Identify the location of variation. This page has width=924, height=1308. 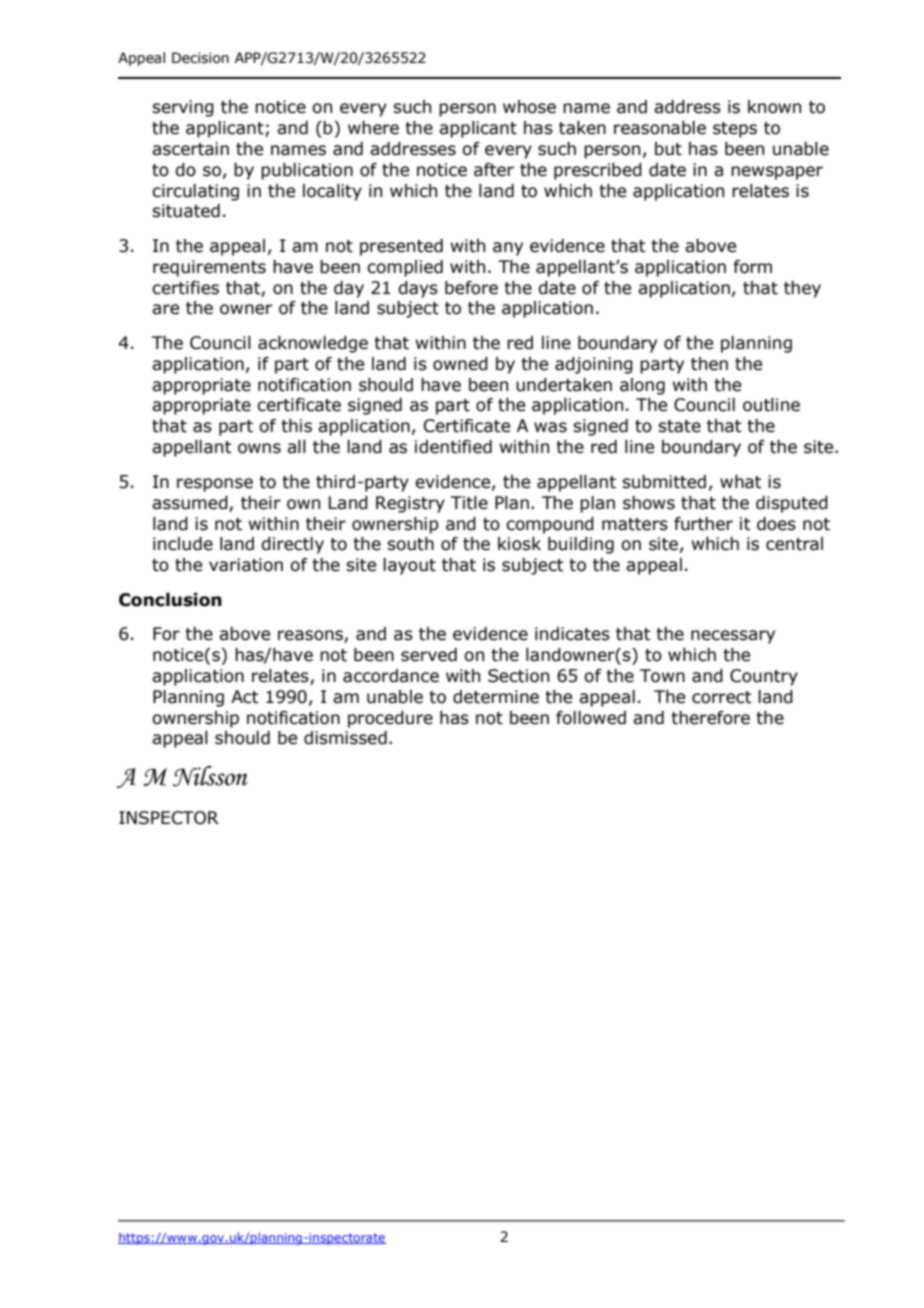
(246, 565).
